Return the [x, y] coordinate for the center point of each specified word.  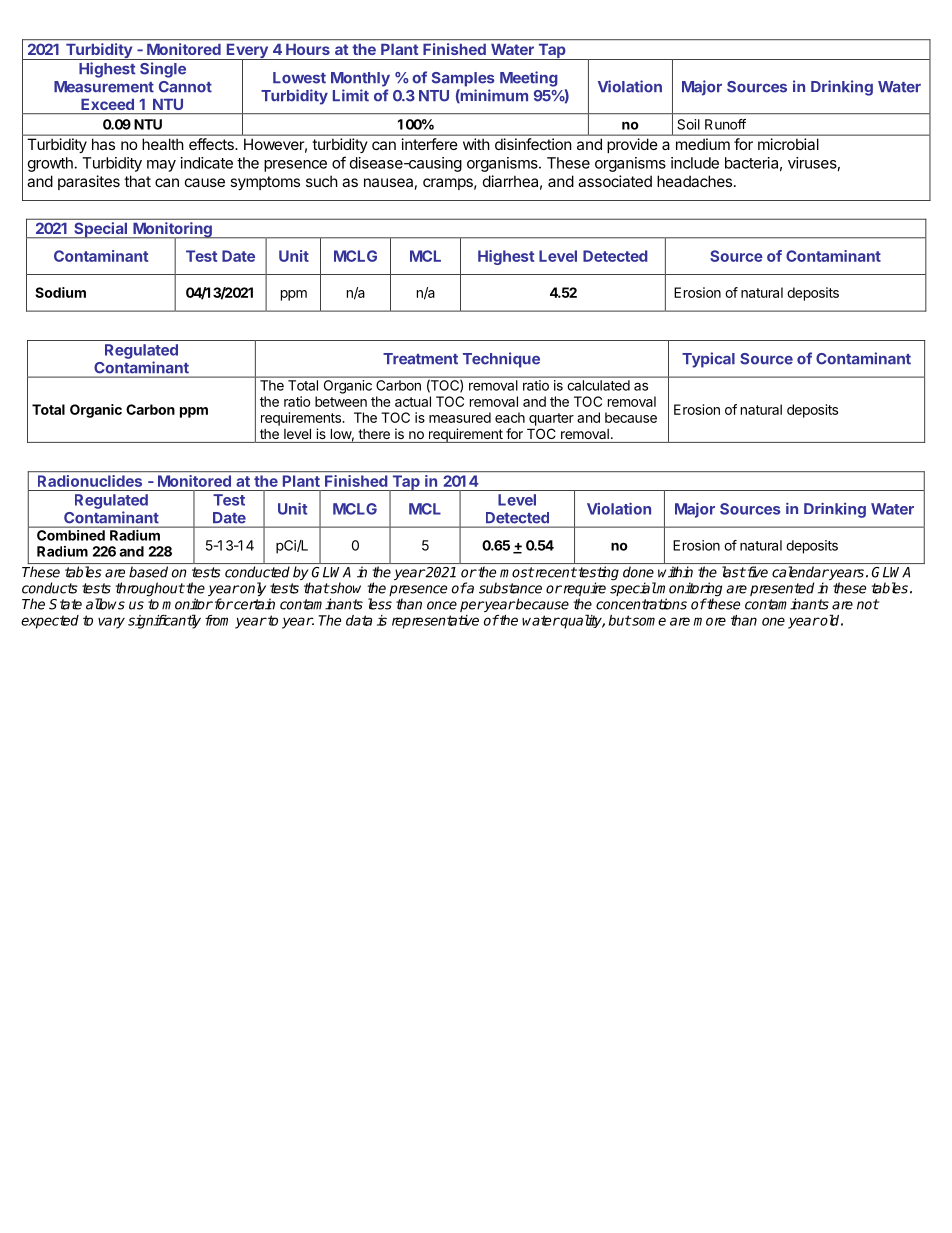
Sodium [60, 292]
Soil [688, 124]
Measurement [104, 87]
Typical [708, 360]
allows [105, 604]
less [380, 604]
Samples [463, 79]
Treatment [420, 359]
